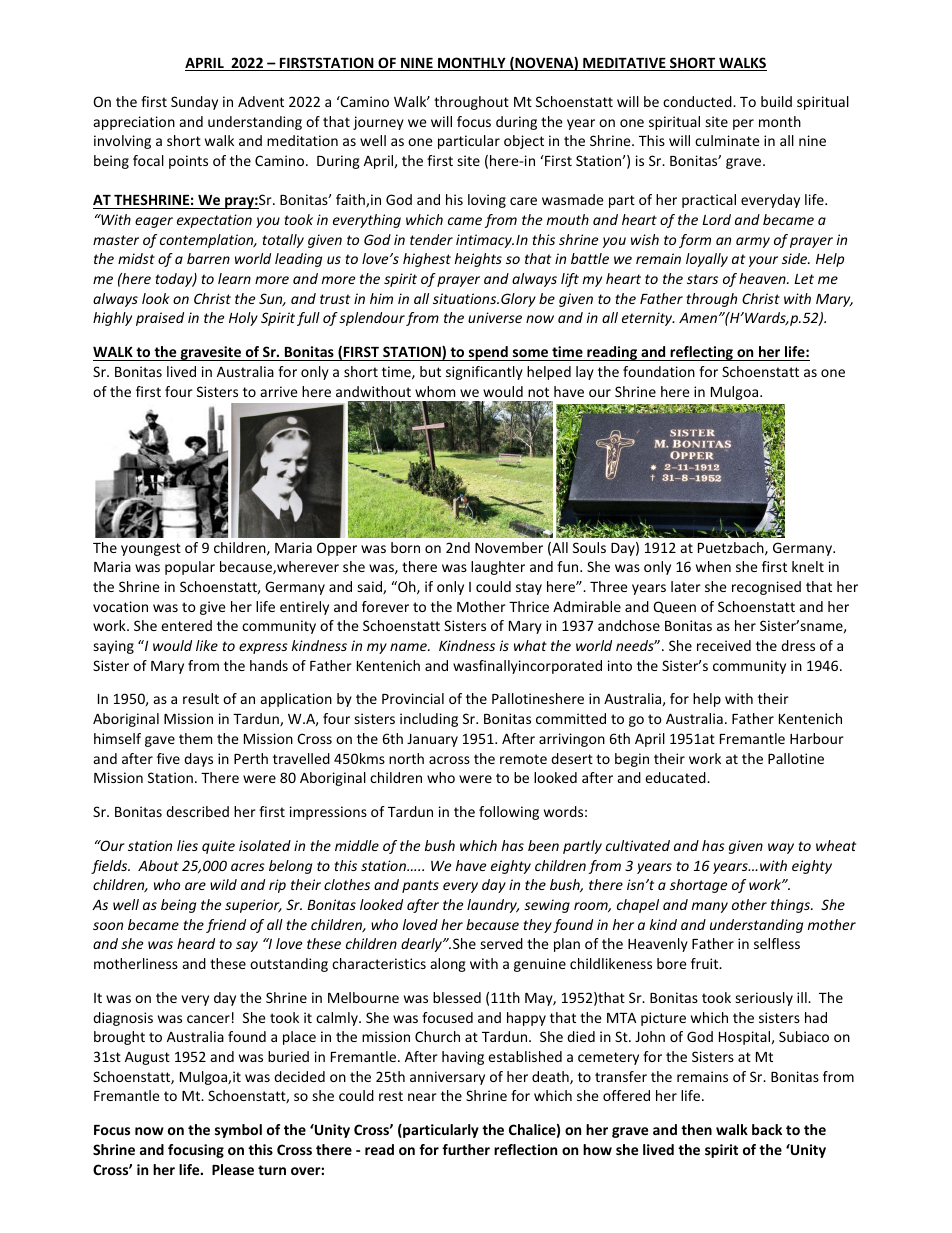  I want to click on praised, so click(160, 319).
